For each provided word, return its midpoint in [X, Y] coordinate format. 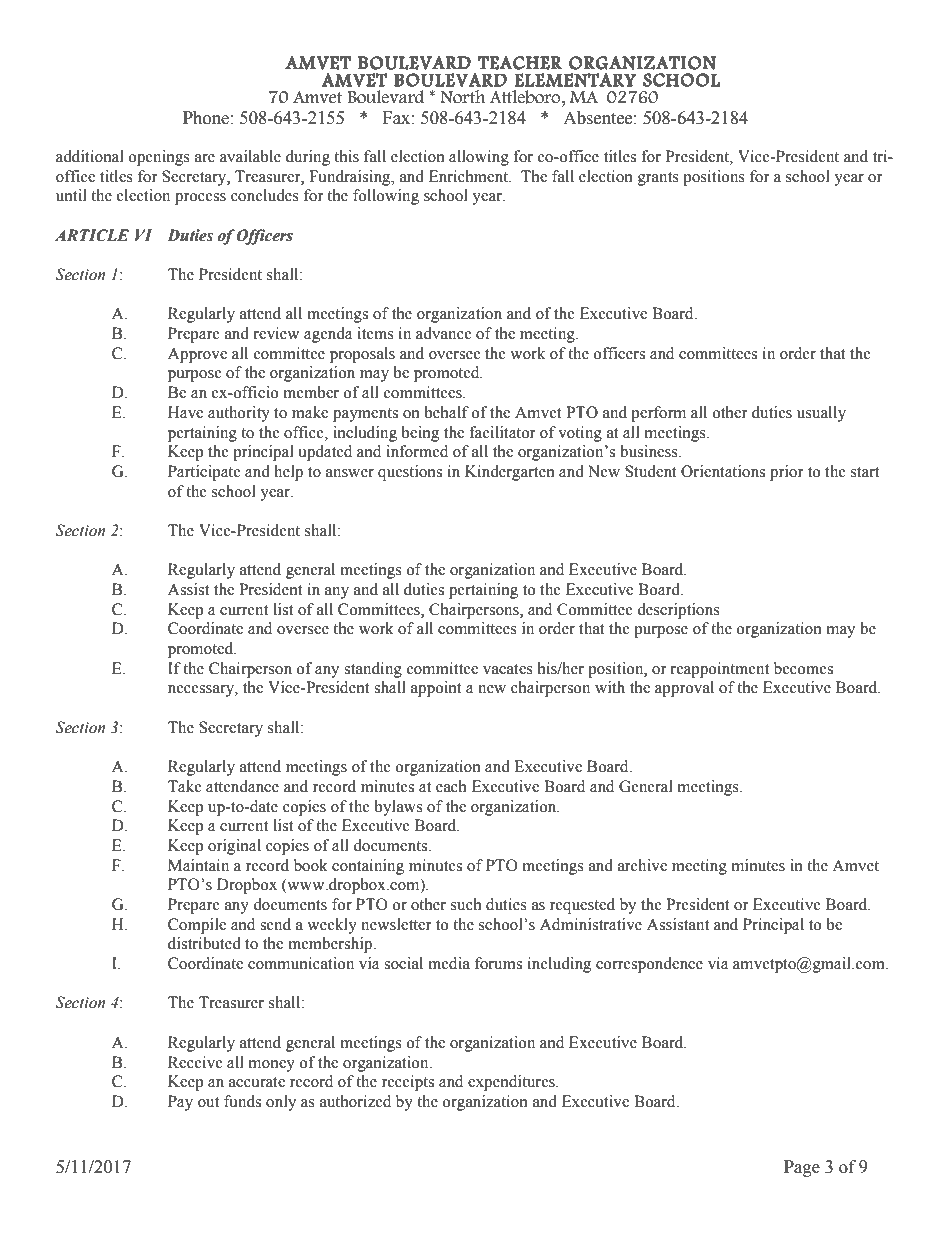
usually [821, 414]
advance [444, 333]
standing [373, 670]
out [208, 1102]
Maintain [198, 865]
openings [159, 158]
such [466, 904]
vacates [508, 669]
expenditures [512, 1083]
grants [658, 179]
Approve [197, 355]
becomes [803, 668]
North [462, 97]
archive [642, 865]
